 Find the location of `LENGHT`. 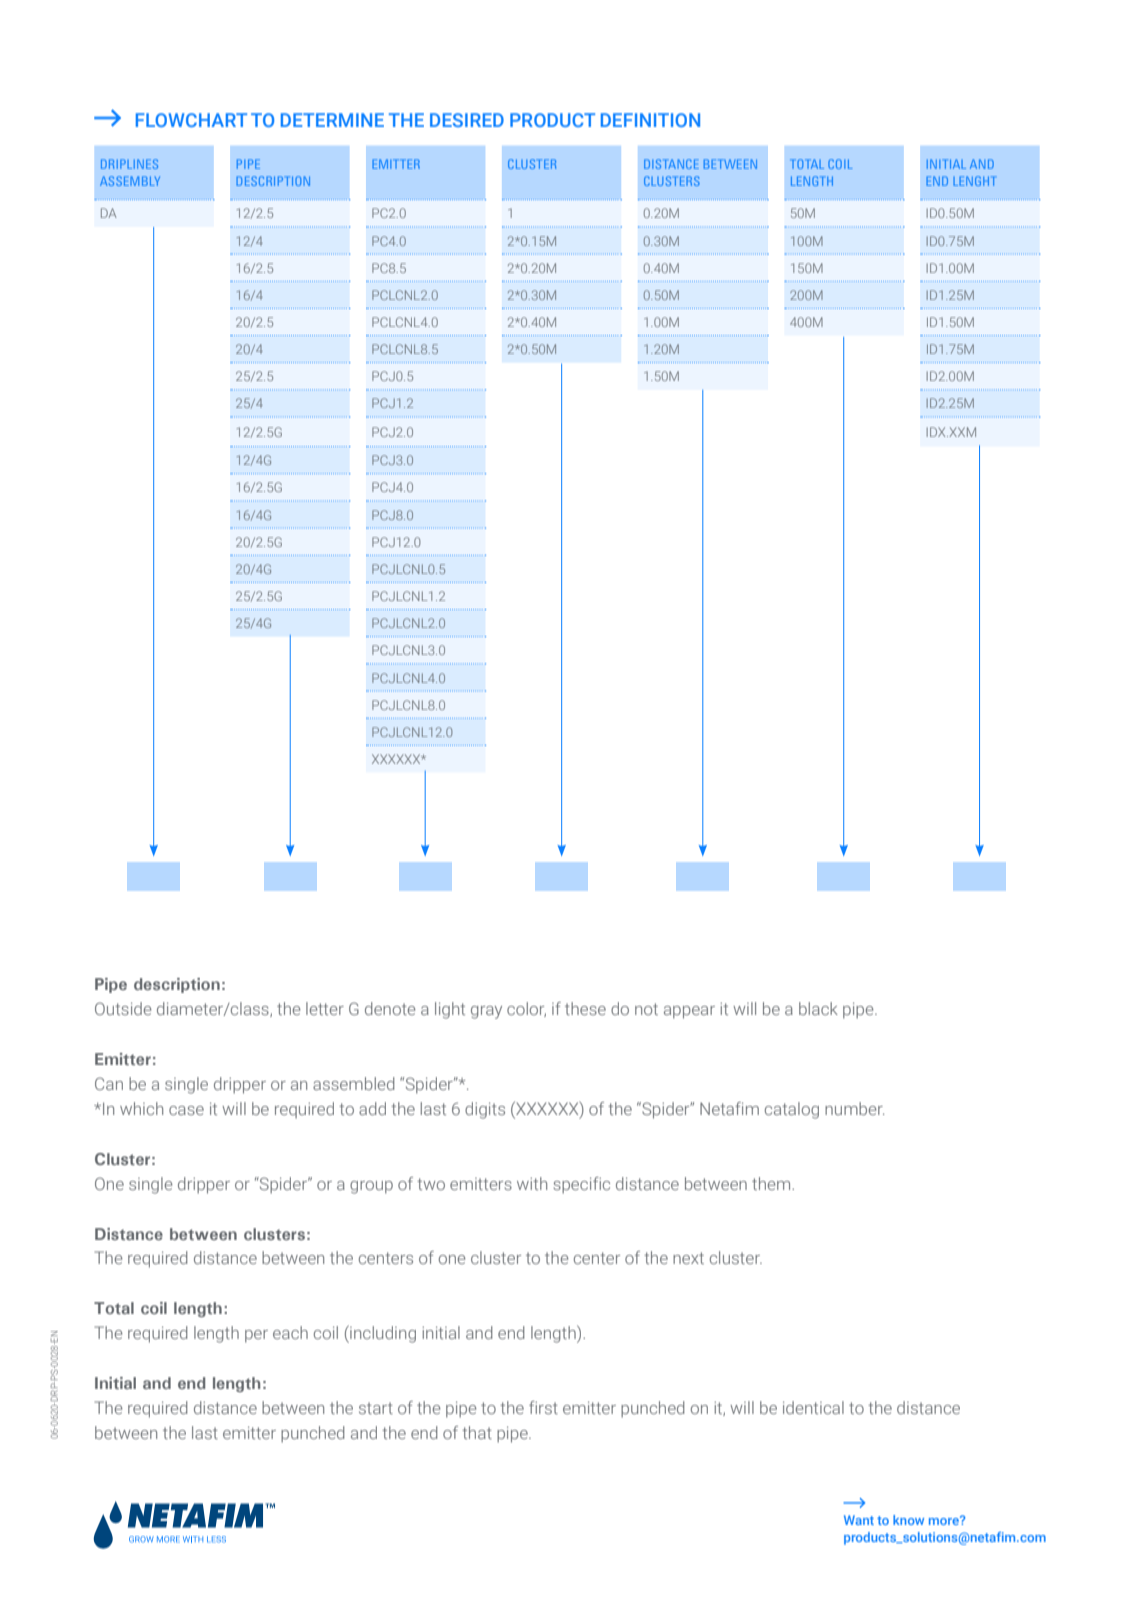

LENGHT is located at coordinates (975, 181).
